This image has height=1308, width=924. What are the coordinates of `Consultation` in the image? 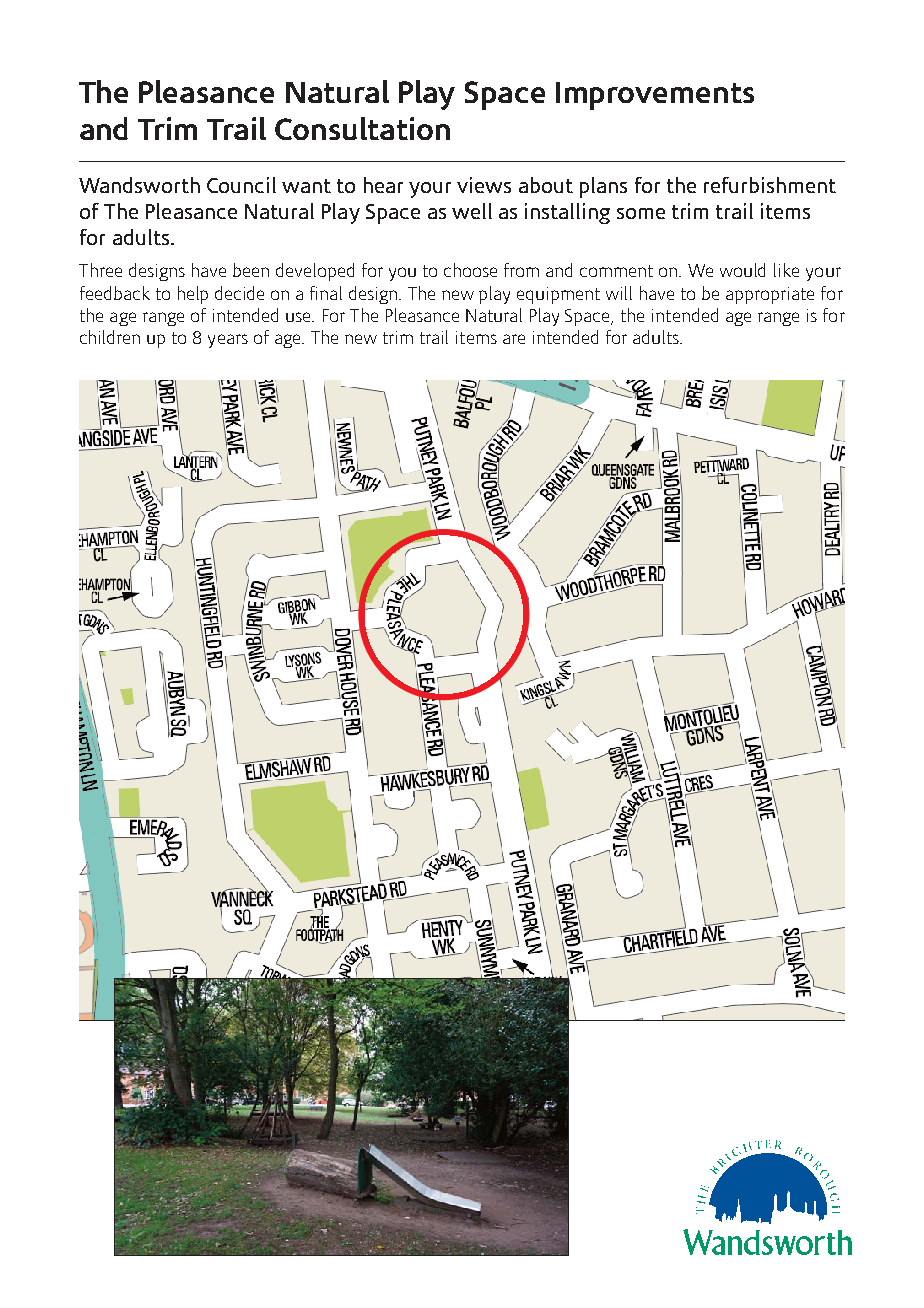 It's located at (362, 128).
